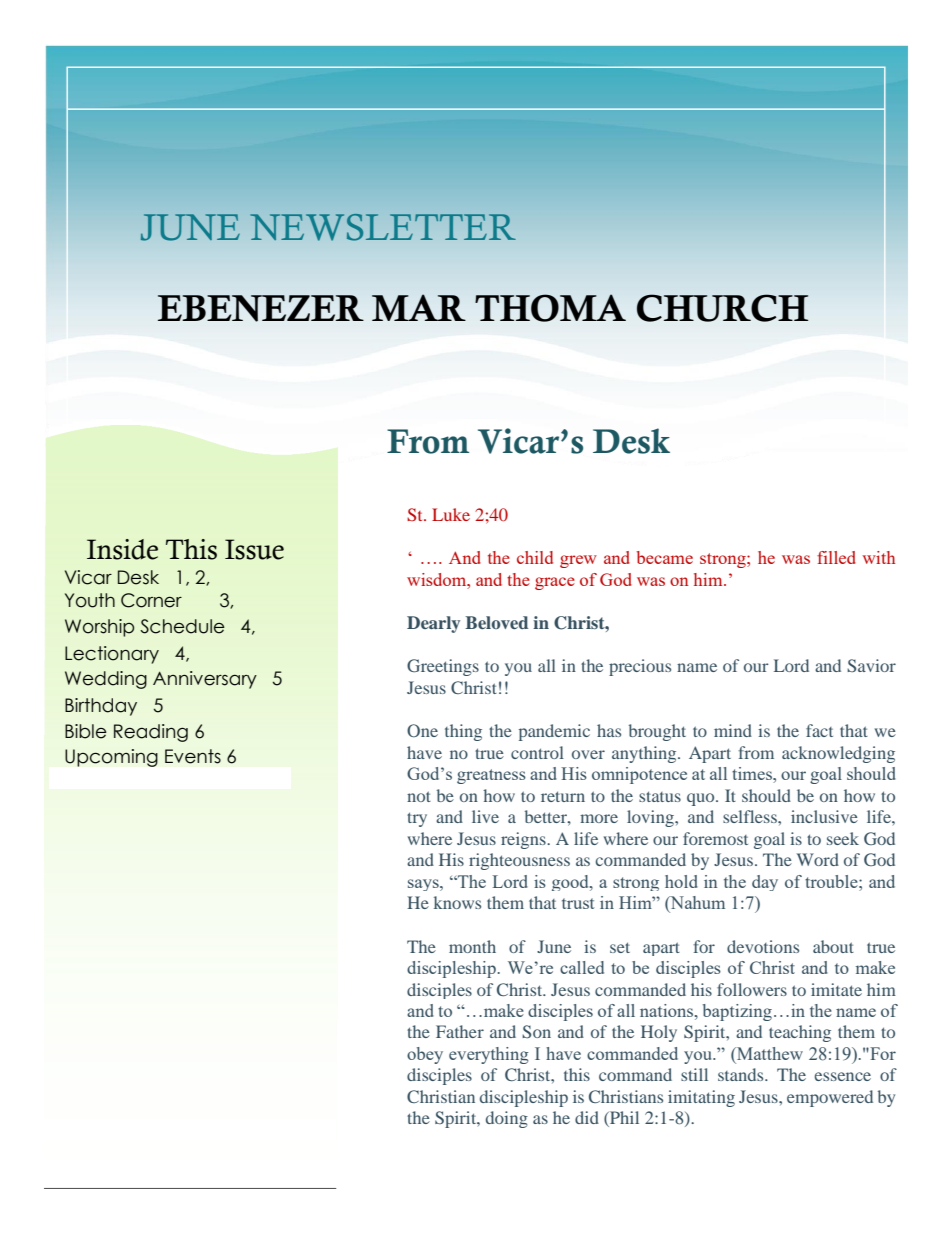 This screenshot has height=1233, width=952. What do you see at coordinates (871, 665) in the screenshot?
I see `Savior` at bounding box center [871, 665].
